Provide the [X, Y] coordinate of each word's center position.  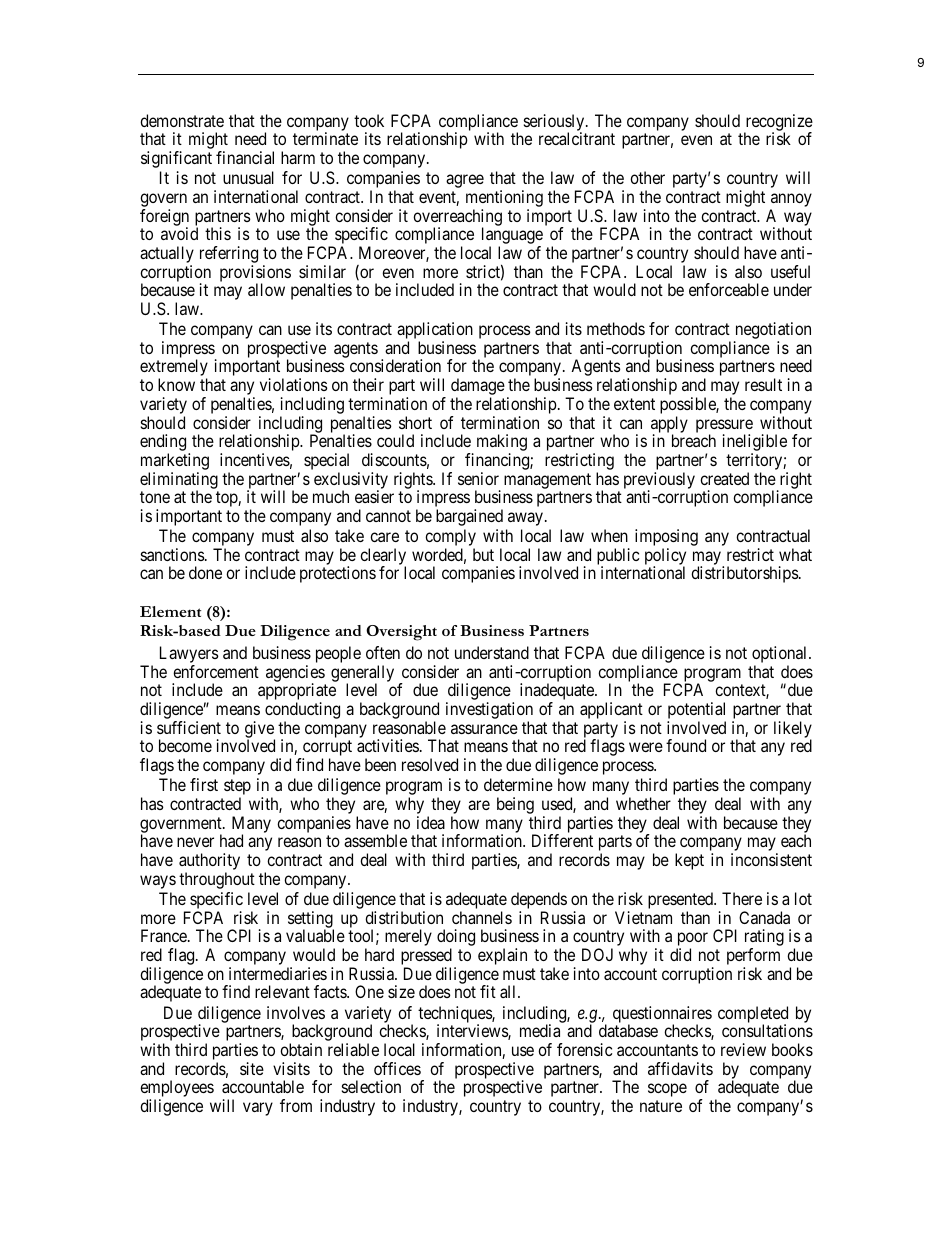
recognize [778, 123]
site [252, 1068]
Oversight [401, 633]
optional [781, 656]
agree [465, 181]
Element [170, 611]
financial [245, 157]
